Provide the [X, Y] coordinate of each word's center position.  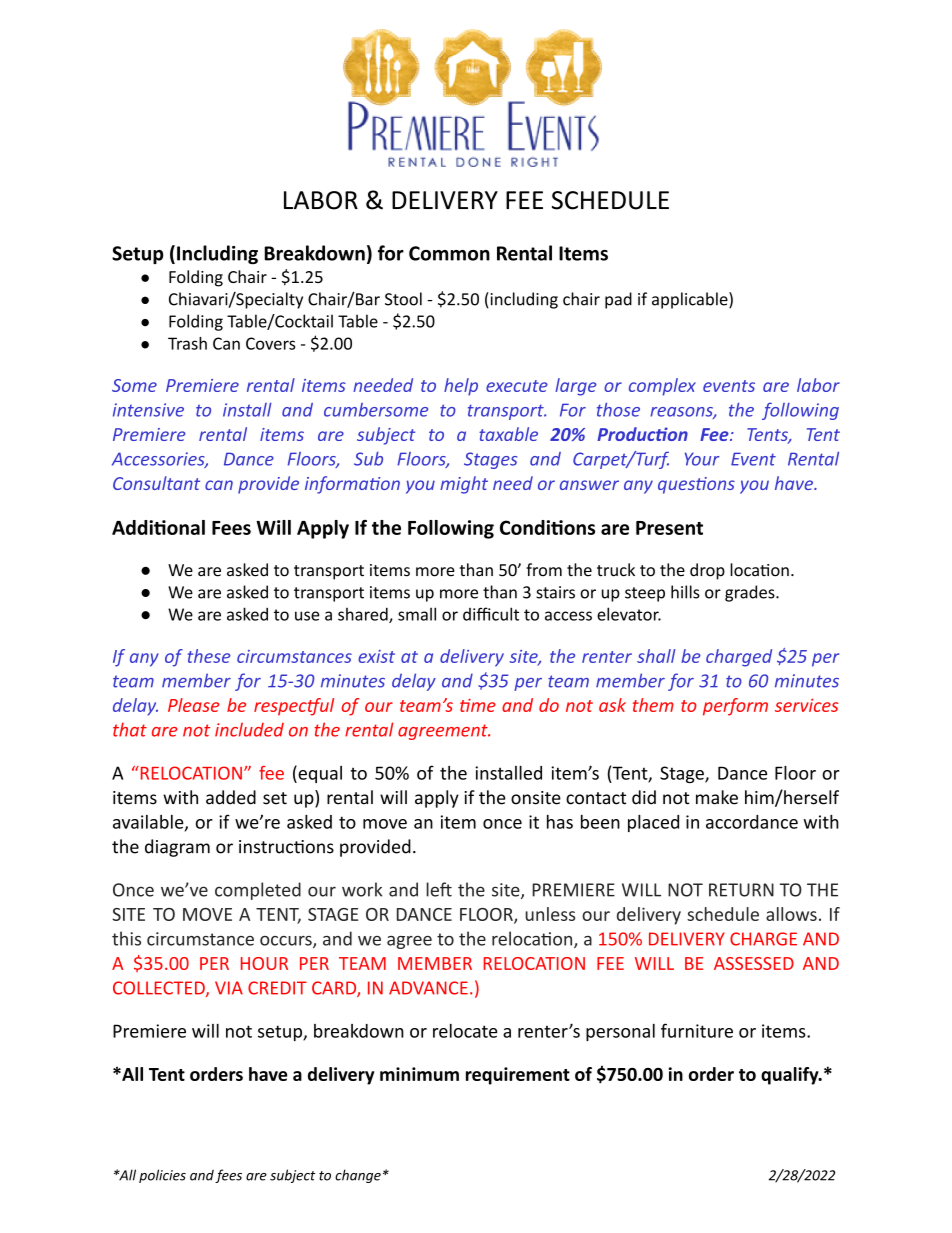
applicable [691, 300]
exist [376, 656]
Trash [187, 343]
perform [735, 707]
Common [449, 253]
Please [194, 705]
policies [162, 1176]
